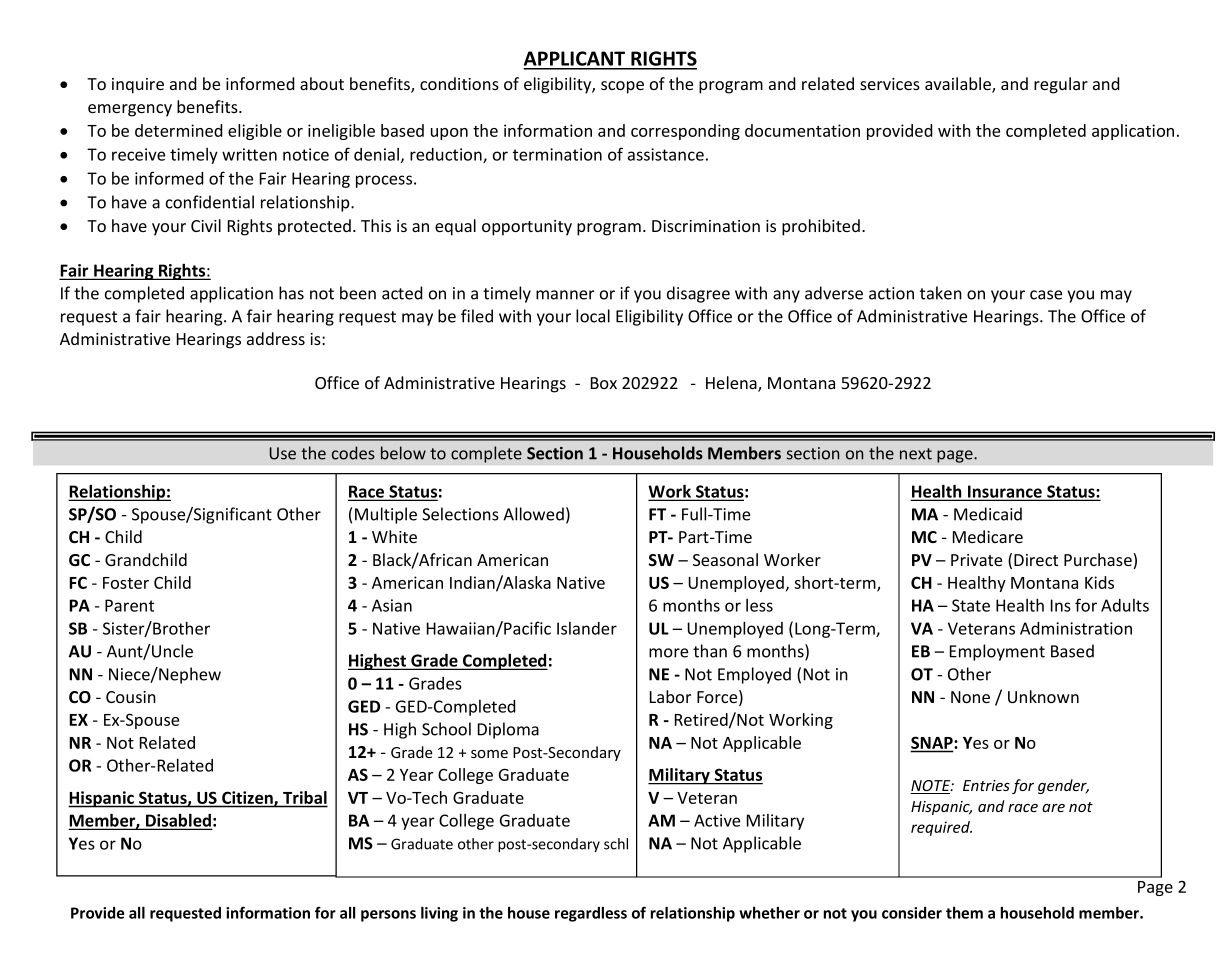 This screenshot has height=954, width=1232. Describe the element at coordinates (388, 916) in the screenshot. I see `persons` at that location.
